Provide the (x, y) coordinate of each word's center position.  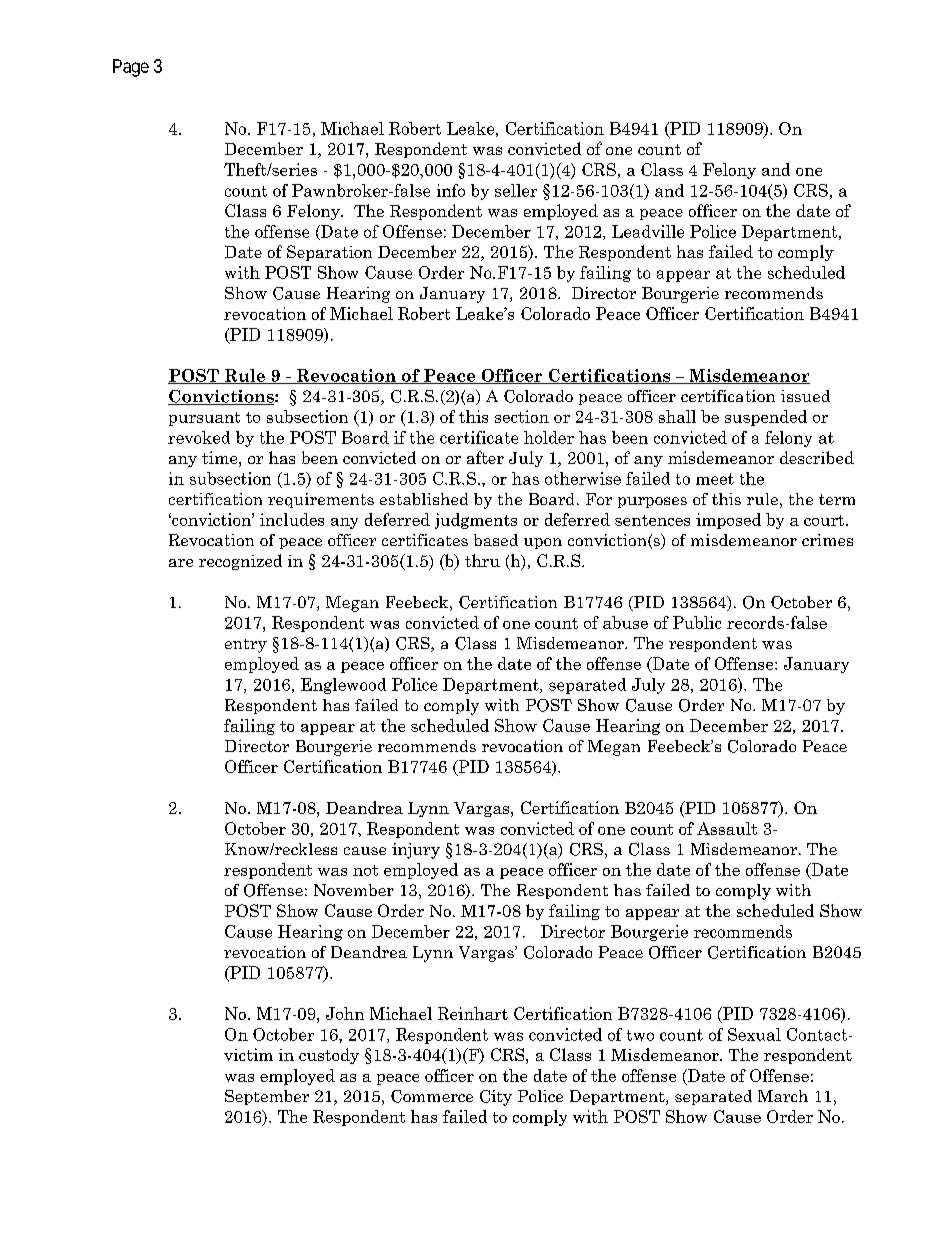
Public (697, 622)
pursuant (204, 419)
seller (516, 190)
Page (131, 68)
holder (549, 437)
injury (416, 851)
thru (482, 560)
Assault (727, 828)
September (267, 1097)
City (496, 1098)
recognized (240, 562)
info (451, 190)
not (365, 870)
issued (805, 396)
